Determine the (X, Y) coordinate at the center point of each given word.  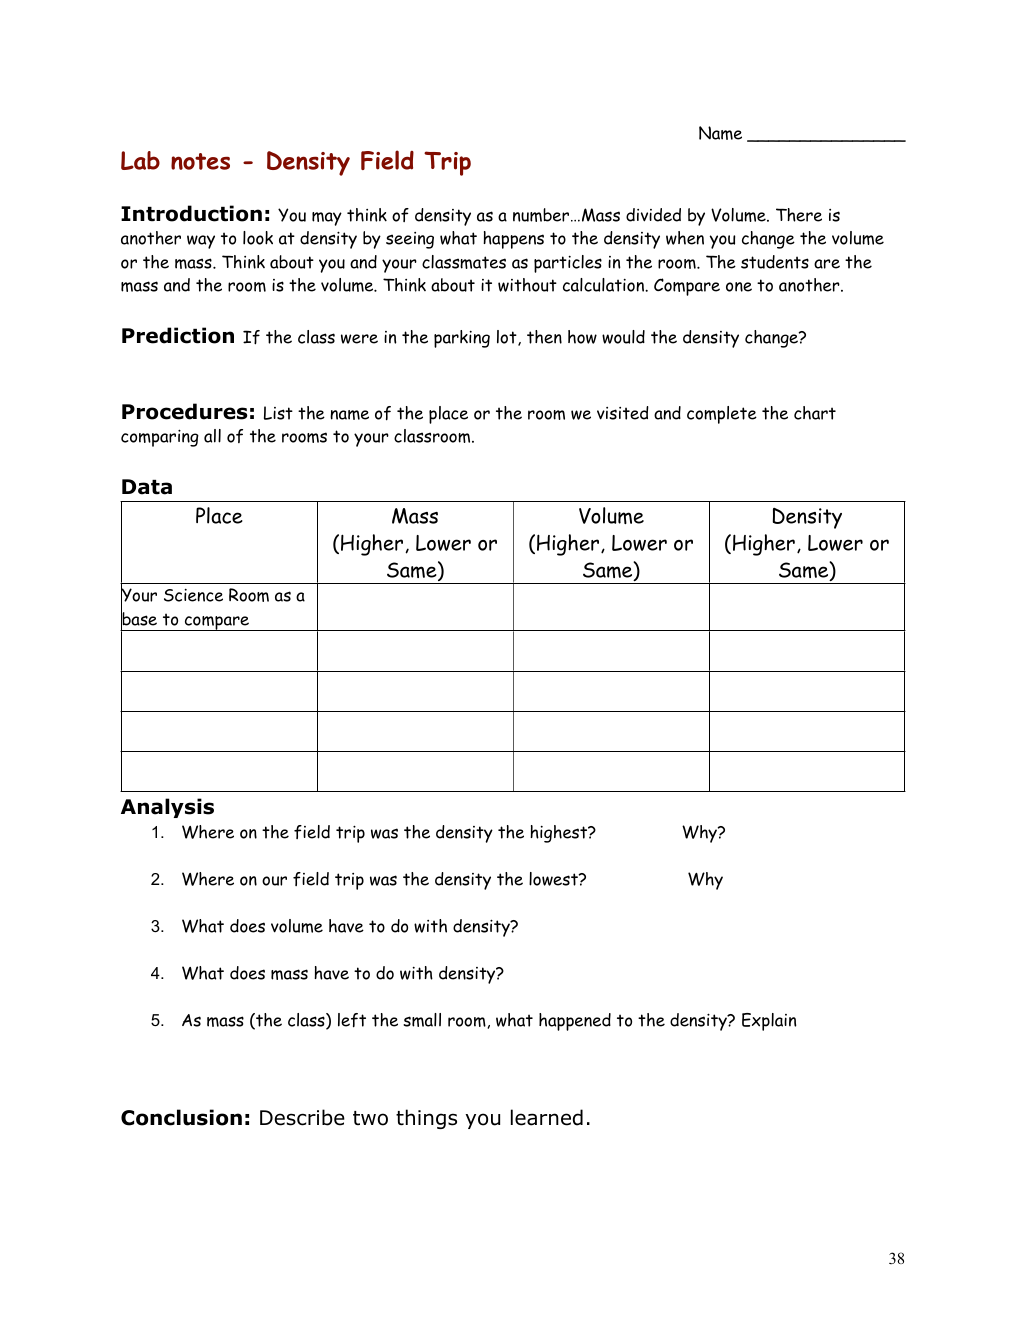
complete (722, 415)
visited (623, 413)
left (352, 1020)
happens (513, 240)
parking (462, 339)
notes (200, 161)
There (799, 215)
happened (575, 1022)
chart (815, 413)
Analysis (167, 808)
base (139, 619)
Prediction (178, 335)
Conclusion (181, 1117)
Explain (769, 1022)
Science (193, 595)
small (422, 1020)
